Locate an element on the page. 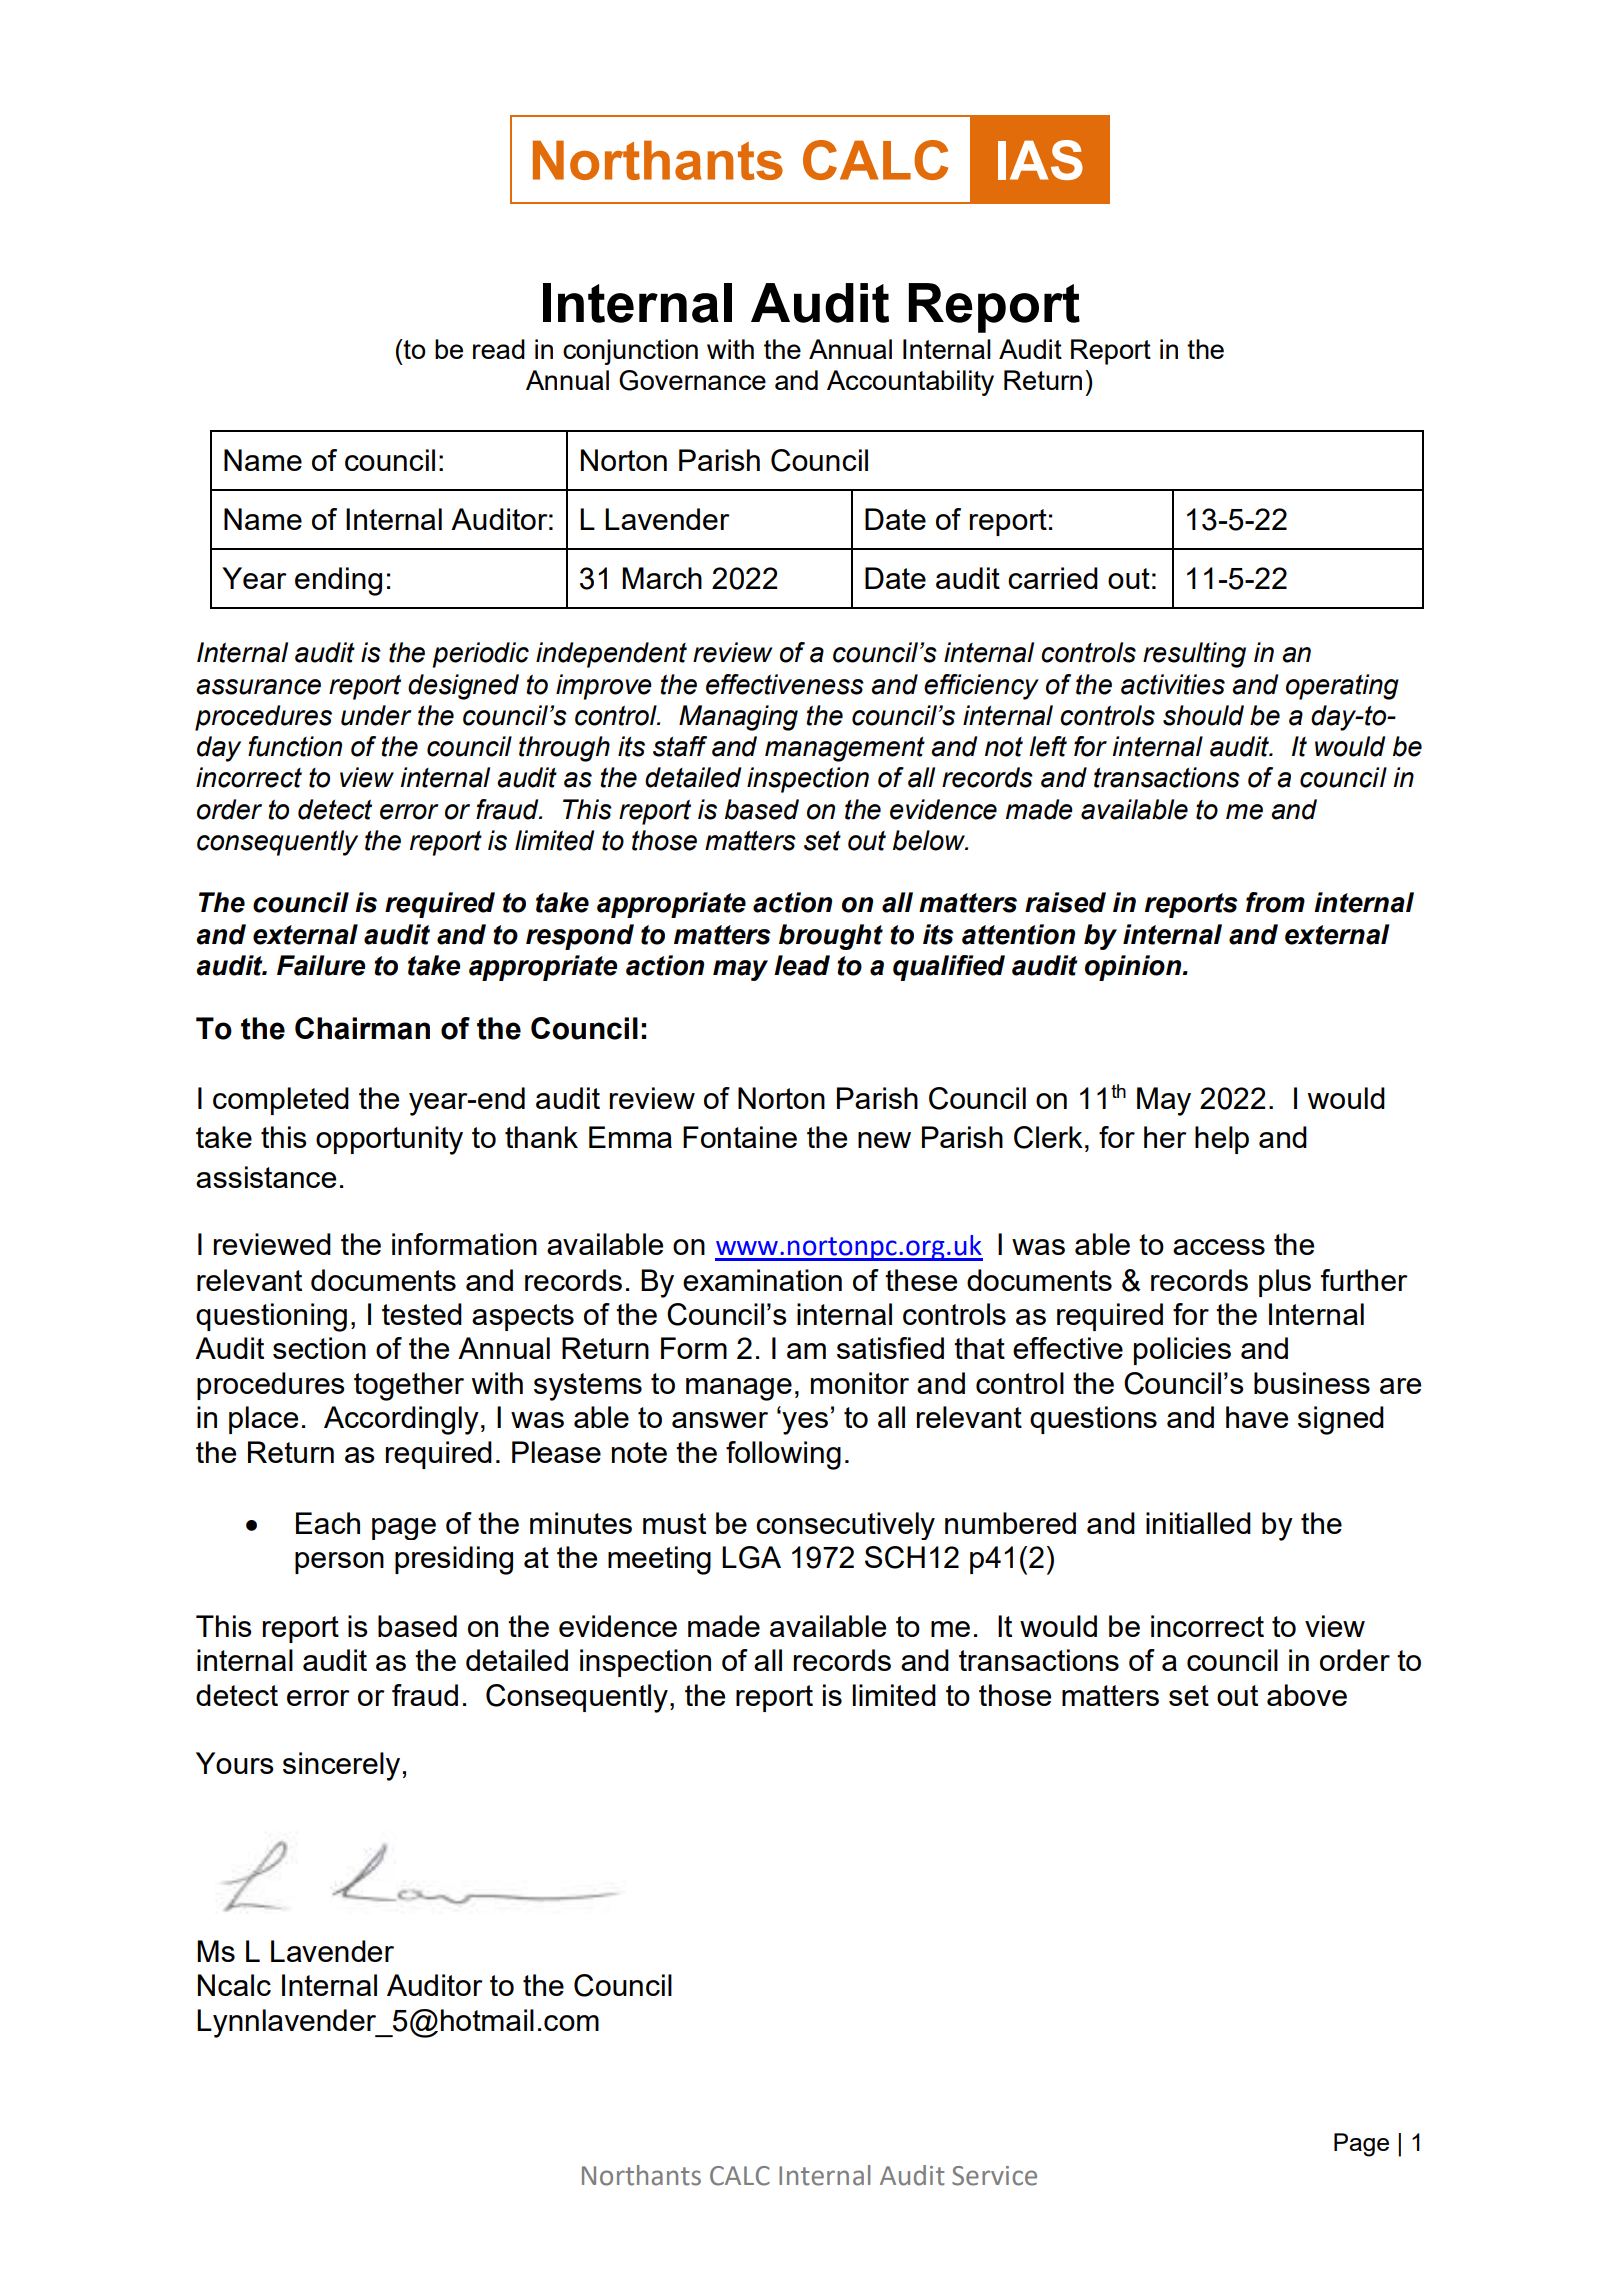 The height and width of the page is (2289, 1619). following is located at coordinates (783, 1455).
